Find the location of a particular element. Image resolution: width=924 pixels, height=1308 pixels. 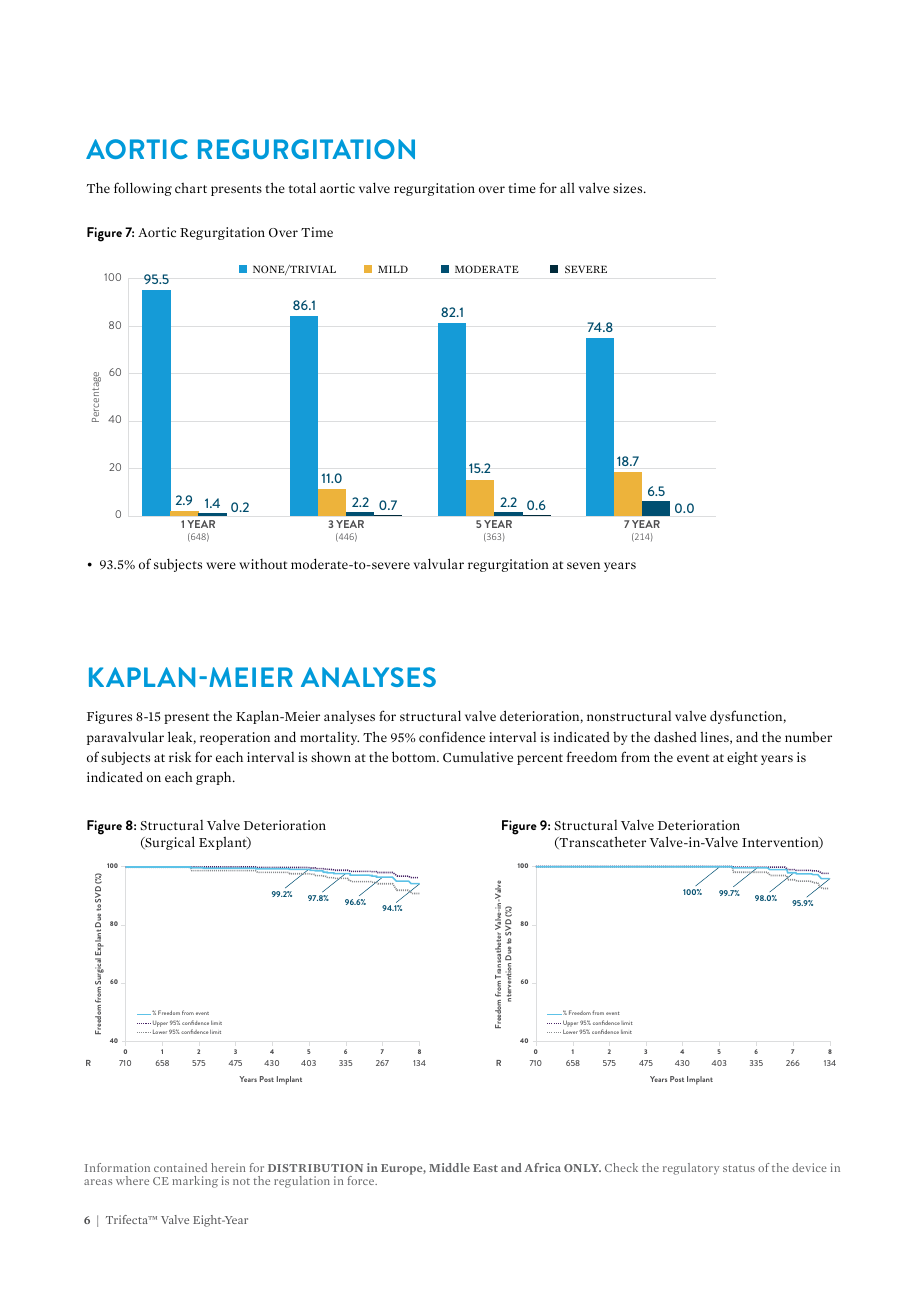

graph is located at coordinates (215, 778).
